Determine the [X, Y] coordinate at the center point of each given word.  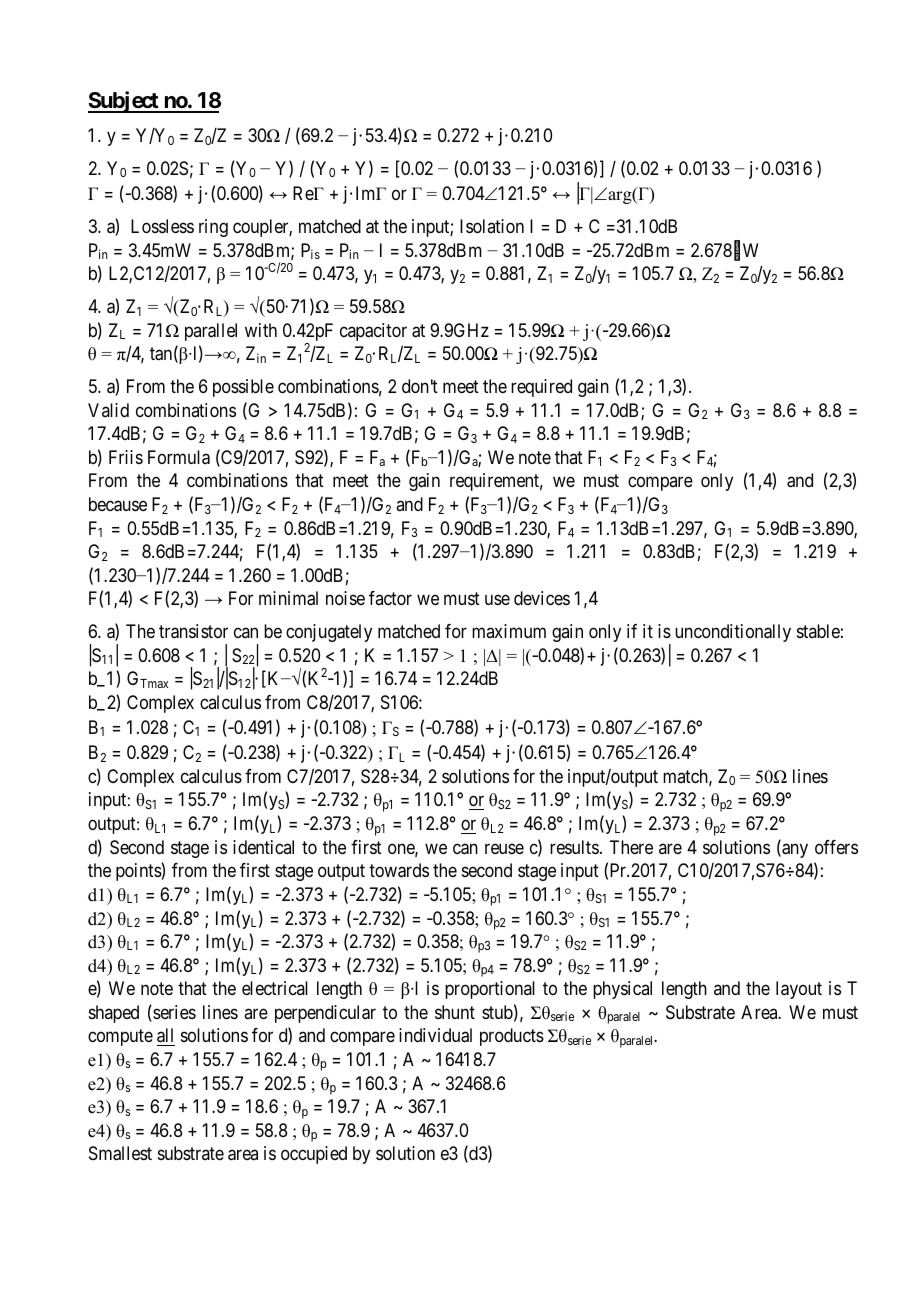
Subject [124, 102]
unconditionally [733, 633]
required [541, 388]
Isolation [492, 226]
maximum [509, 631]
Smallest [120, 1153]
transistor [193, 631]
